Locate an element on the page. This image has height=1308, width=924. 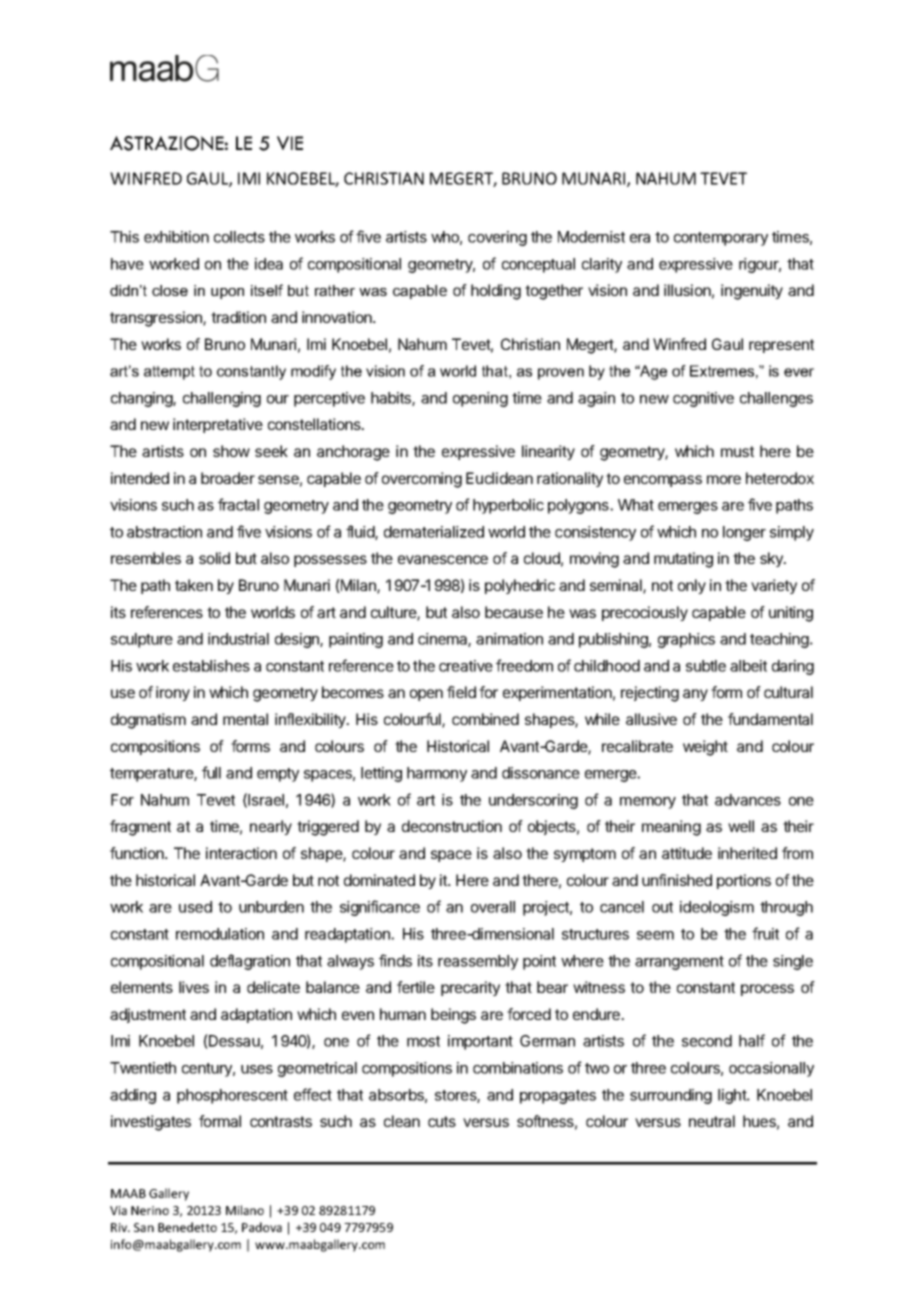
overcoming is located at coordinates (422, 480).
